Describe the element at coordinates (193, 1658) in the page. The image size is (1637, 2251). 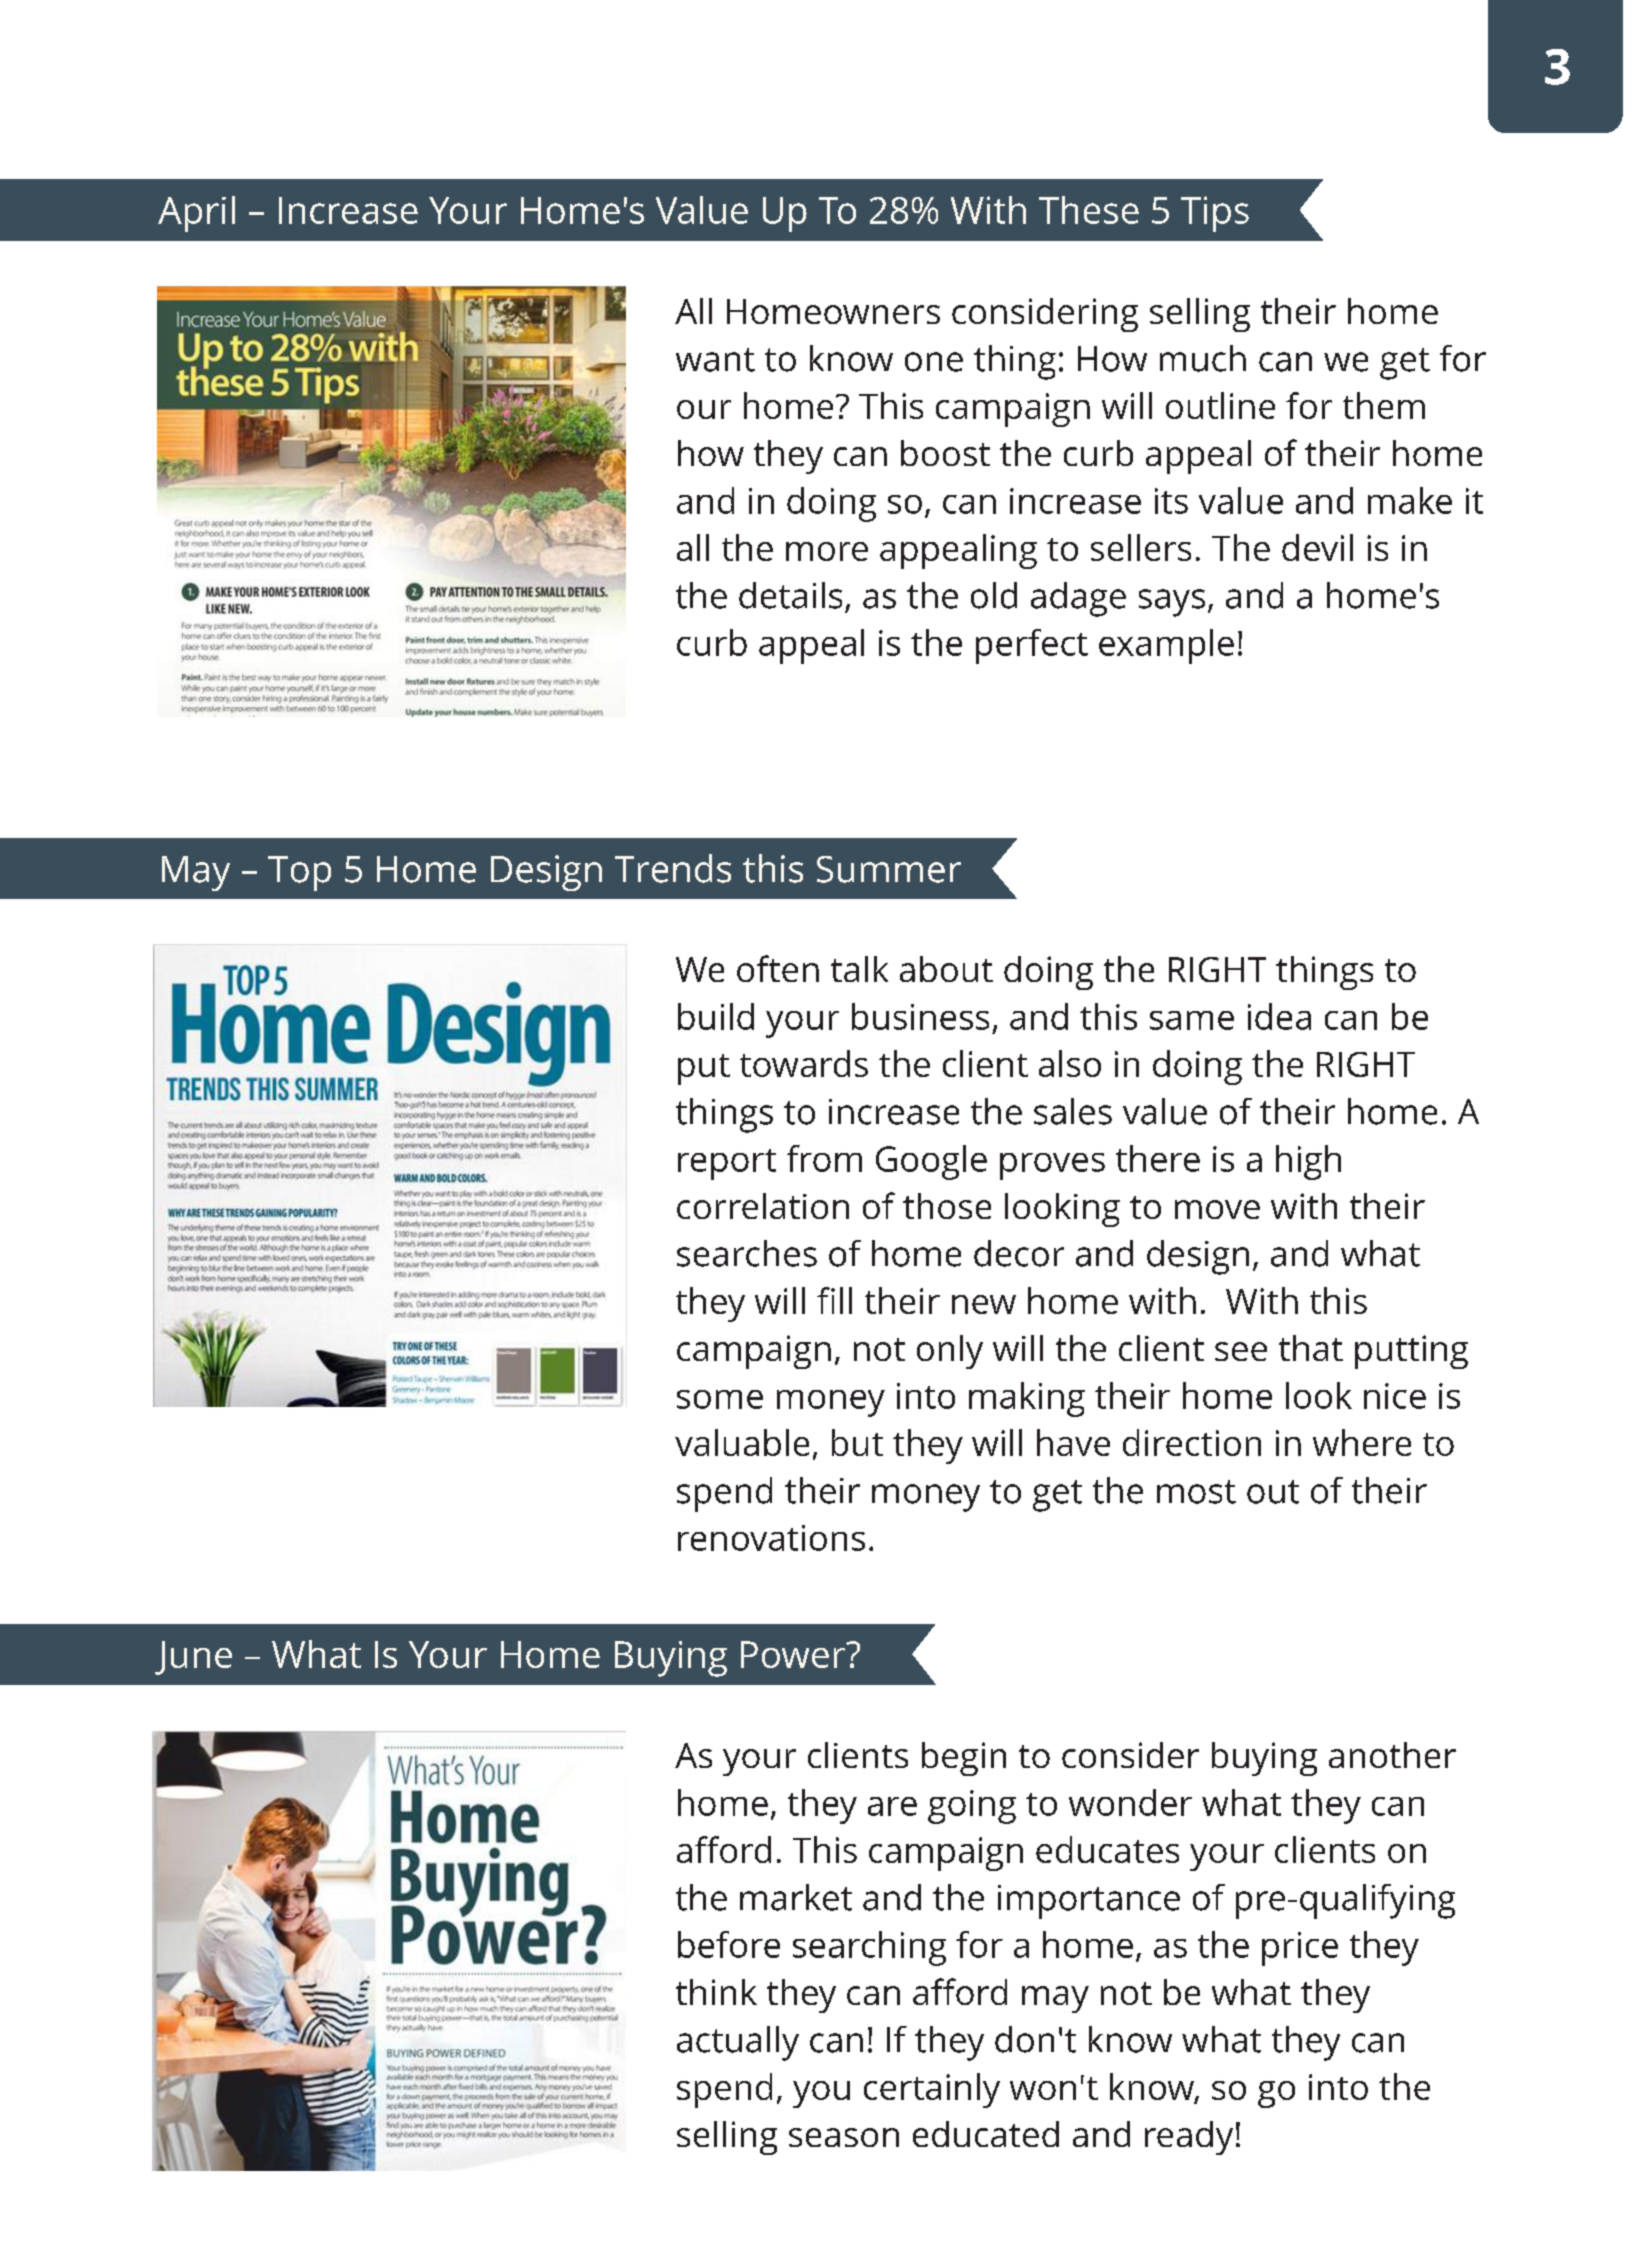
I see `June` at that location.
